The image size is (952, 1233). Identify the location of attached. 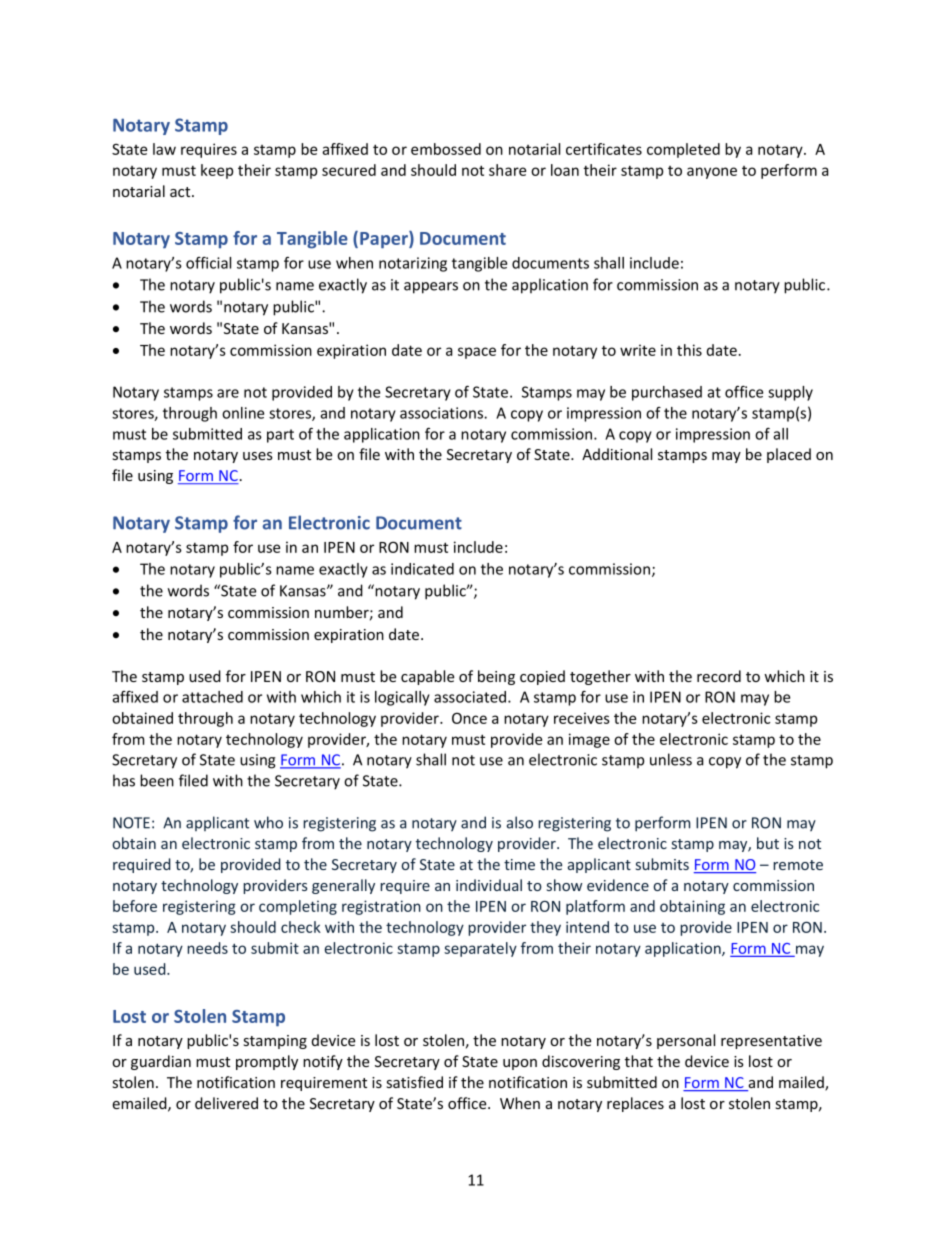
(212, 697).
